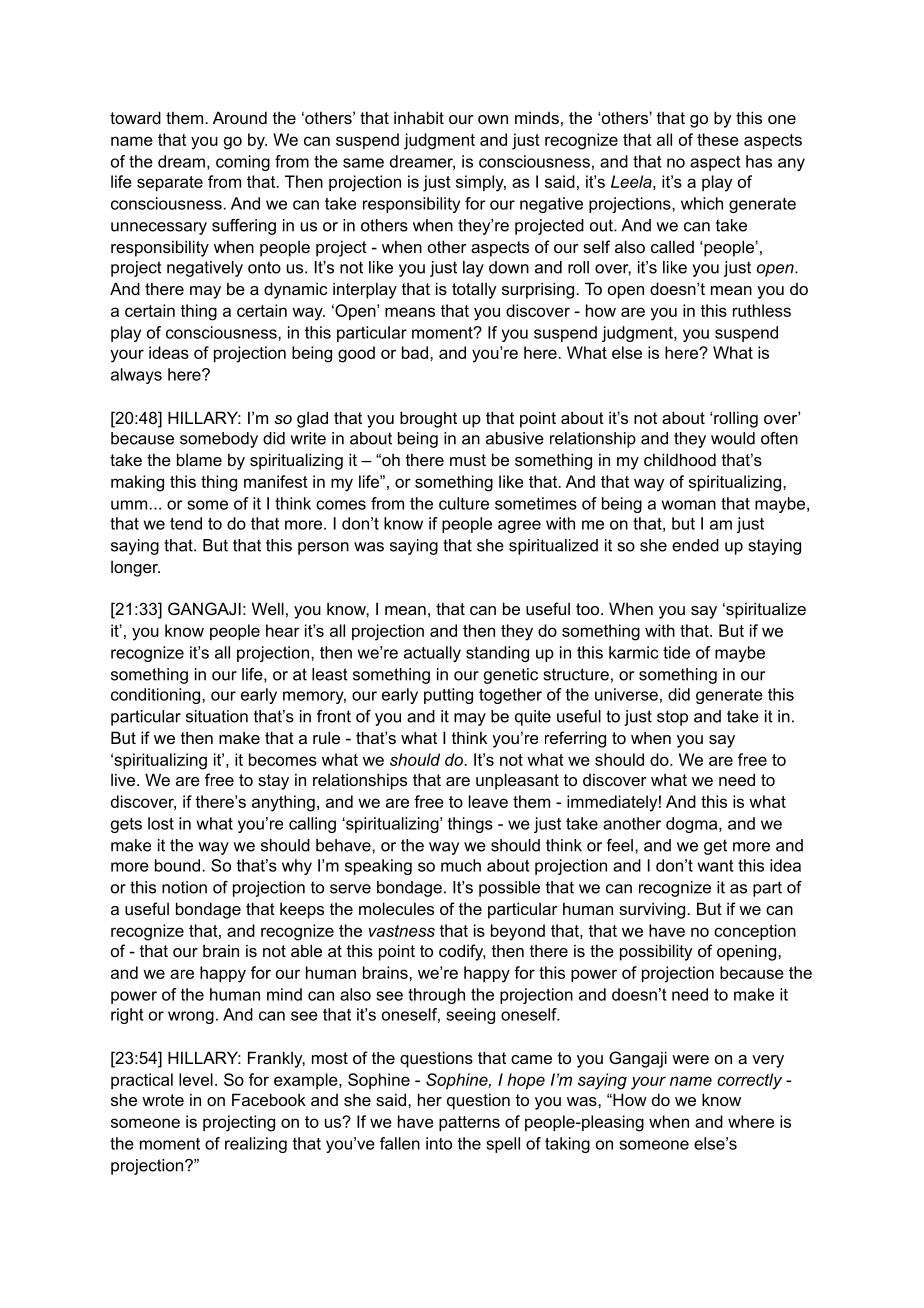 The image size is (924, 1308). What do you see at coordinates (419, 117) in the document?
I see `inhabit` at bounding box center [419, 117].
